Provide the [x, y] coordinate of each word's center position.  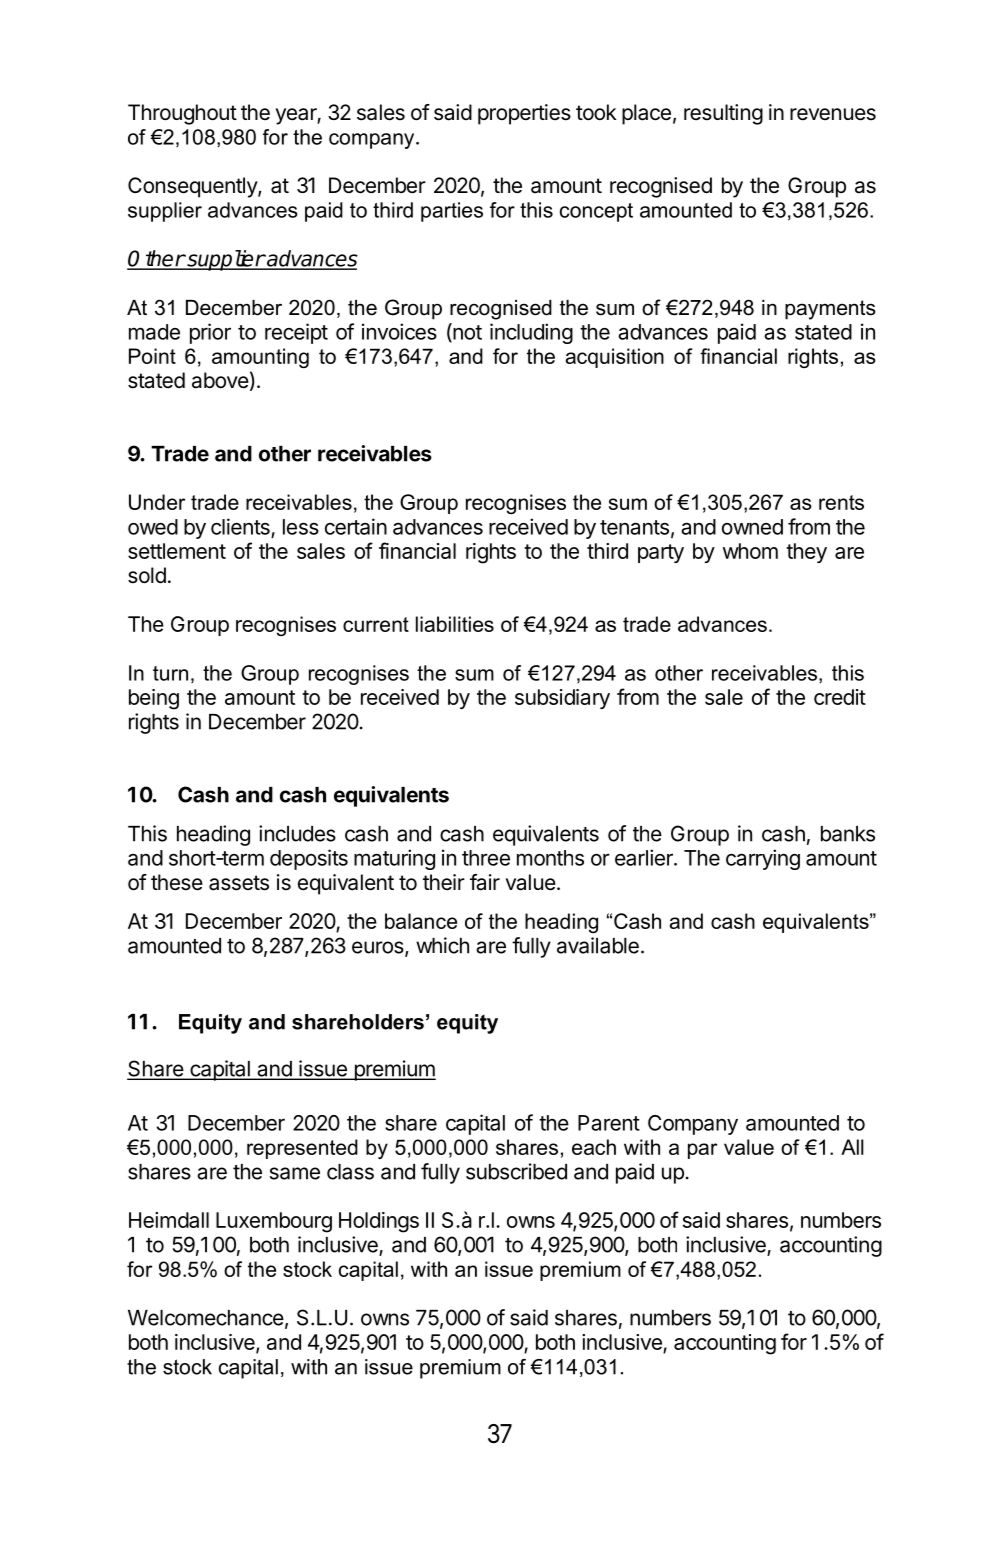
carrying [763, 859]
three [486, 858]
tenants [634, 527]
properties [524, 114]
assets [239, 883]
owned [752, 527]
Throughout [182, 114]
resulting [723, 114]
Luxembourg [274, 1222]
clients [240, 526]
